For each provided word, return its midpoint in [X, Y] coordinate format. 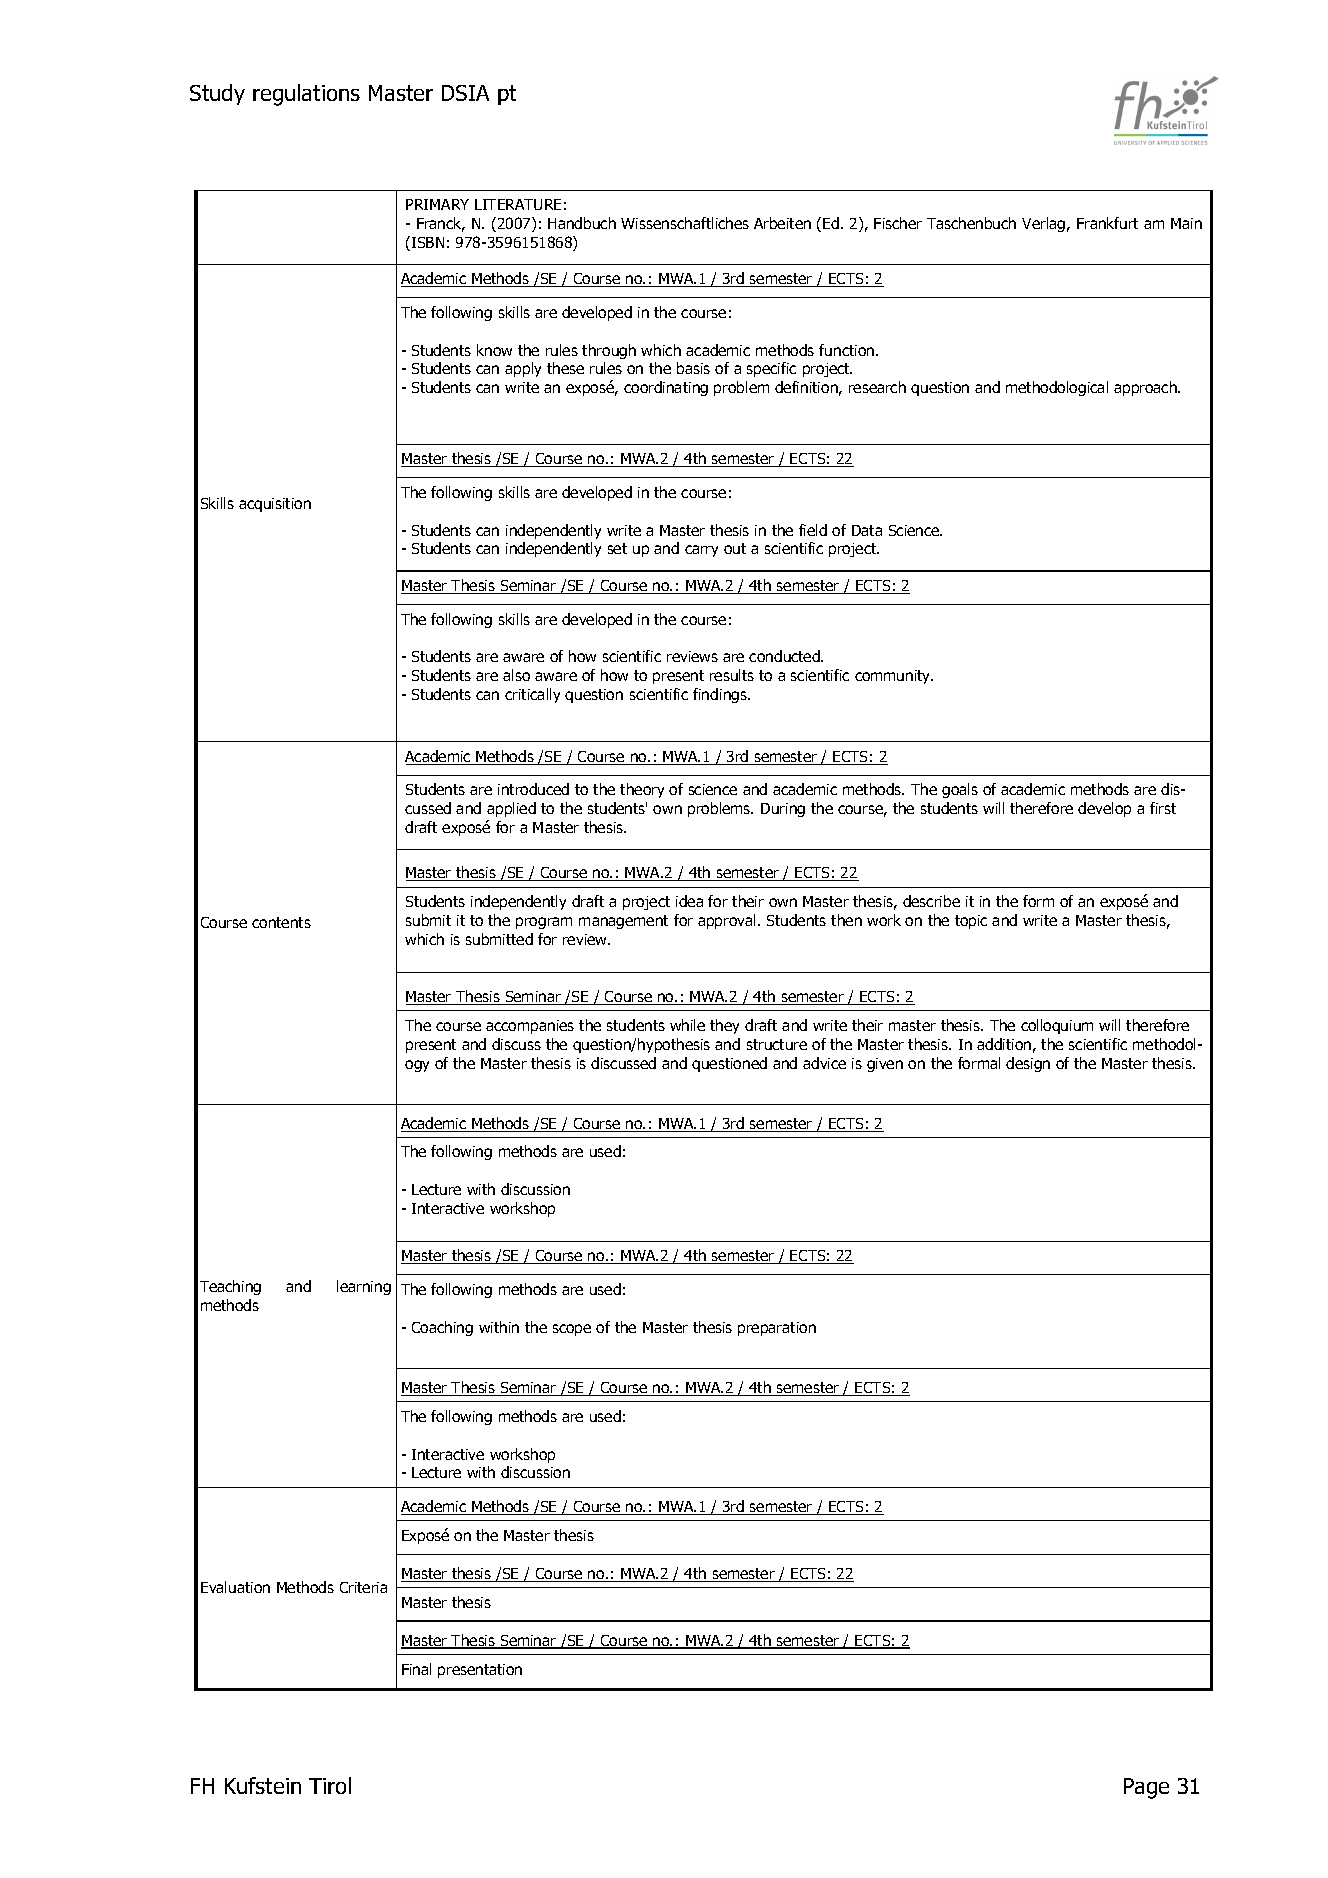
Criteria [363, 1587]
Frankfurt [1107, 223]
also [516, 675]
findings [721, 695]
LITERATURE [518, 204]
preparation [777, 1329]
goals [960, 790]
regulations [306, 95]
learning [364, 1287]
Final [416, 1669]
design [1028, 1064]
